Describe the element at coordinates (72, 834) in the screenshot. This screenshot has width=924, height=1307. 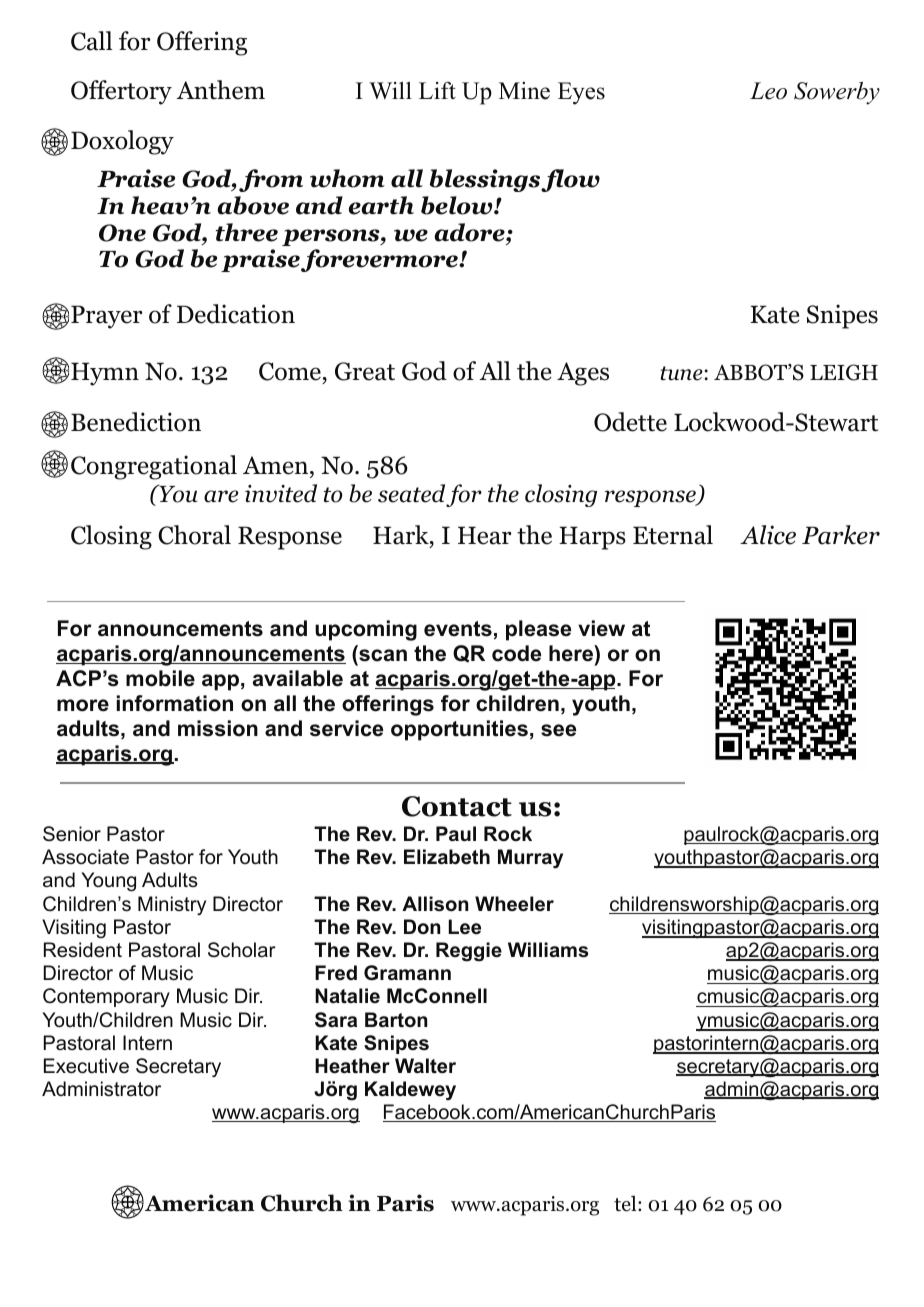
I see `Senior` at that location.
